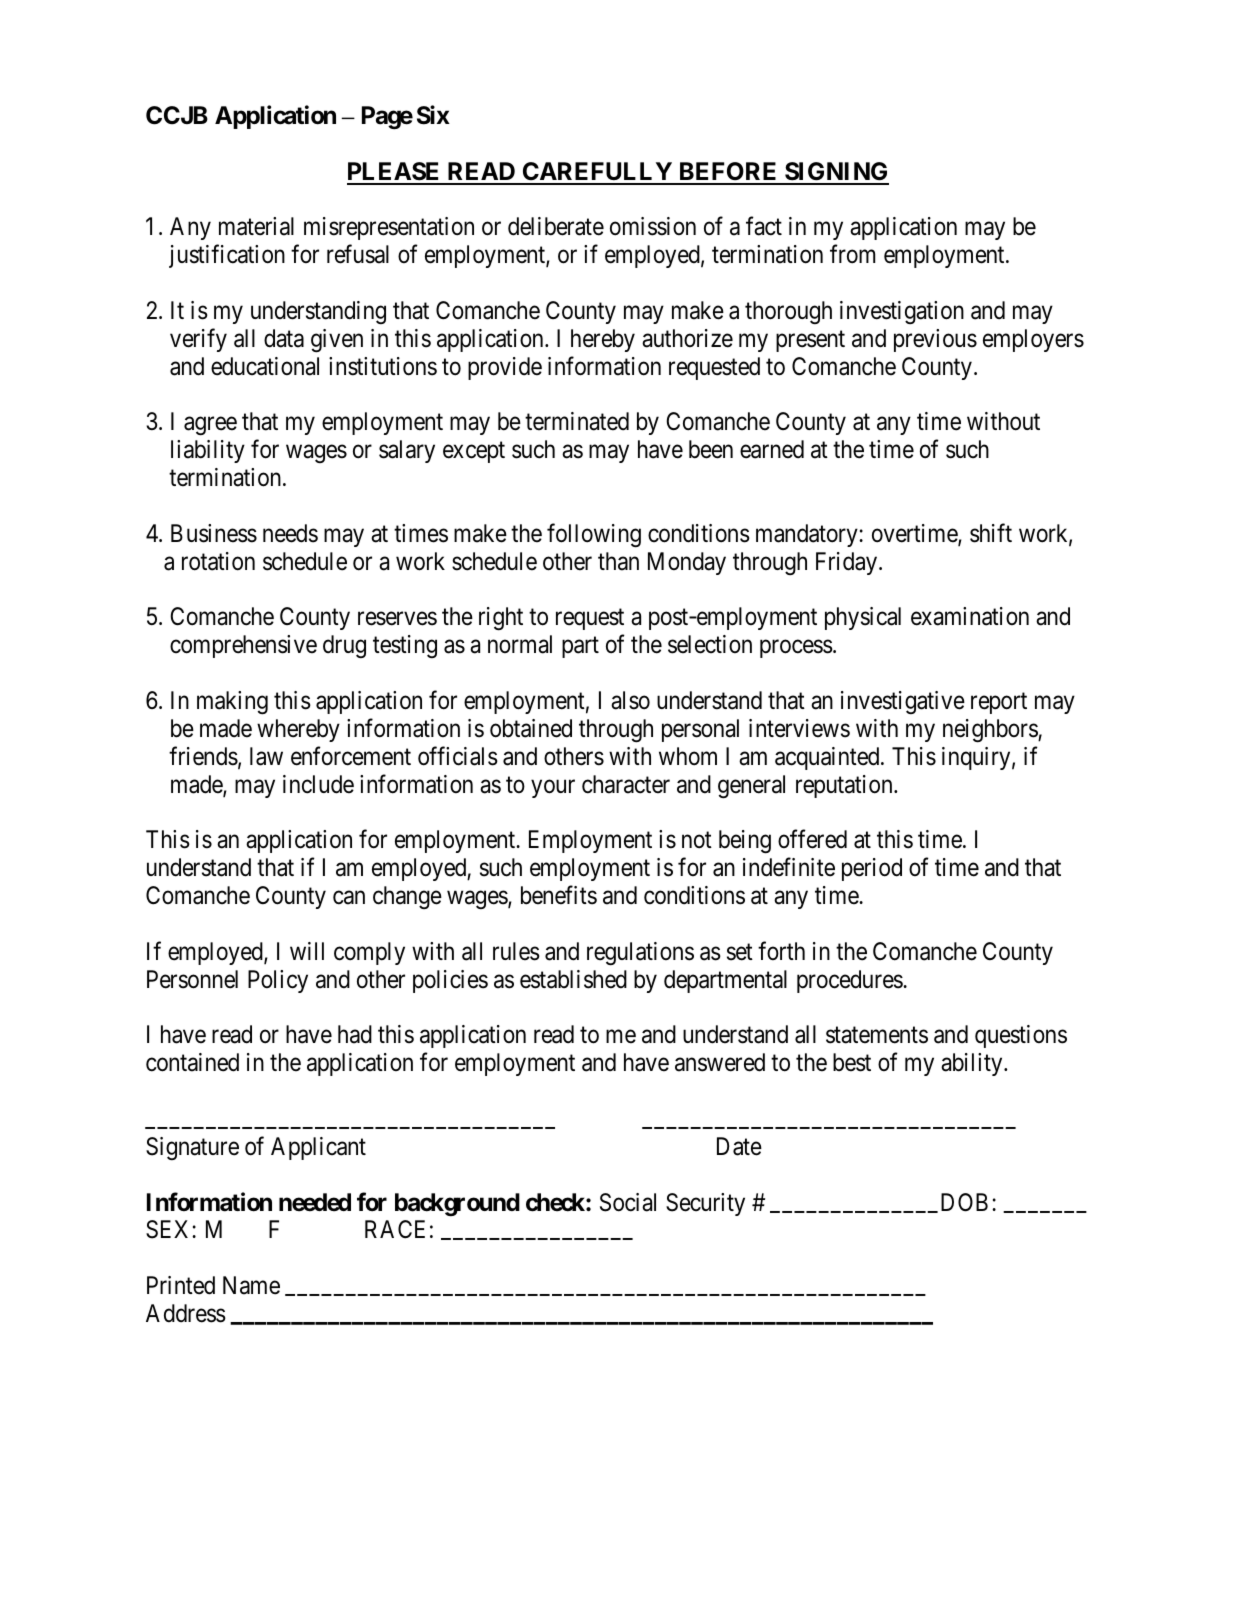  What do you see at coordinates (877, 1035) in the screenshot?
I see `statements` at bounding box center [877, 1035].
